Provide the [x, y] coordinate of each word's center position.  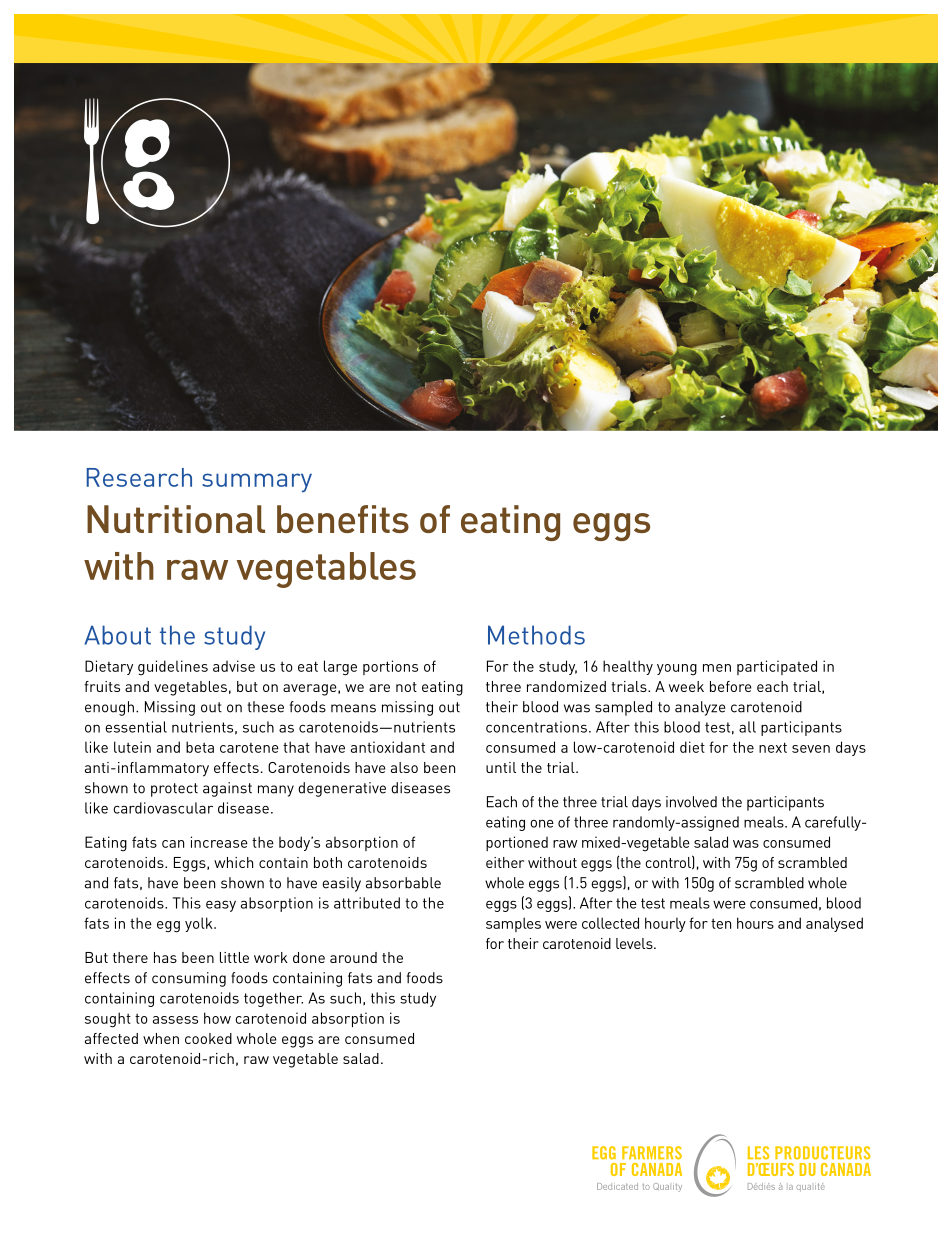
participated [777, 667]
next [773, 747]
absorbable [403, 883]
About [117, 635]
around [353, 957]
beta [200, 747]
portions [390, 667]
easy [221, 906]
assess [175, 1020]
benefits [343, 519]
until [501, 767]
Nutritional [176, 519]
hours [755, 923]
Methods [536, 635]
